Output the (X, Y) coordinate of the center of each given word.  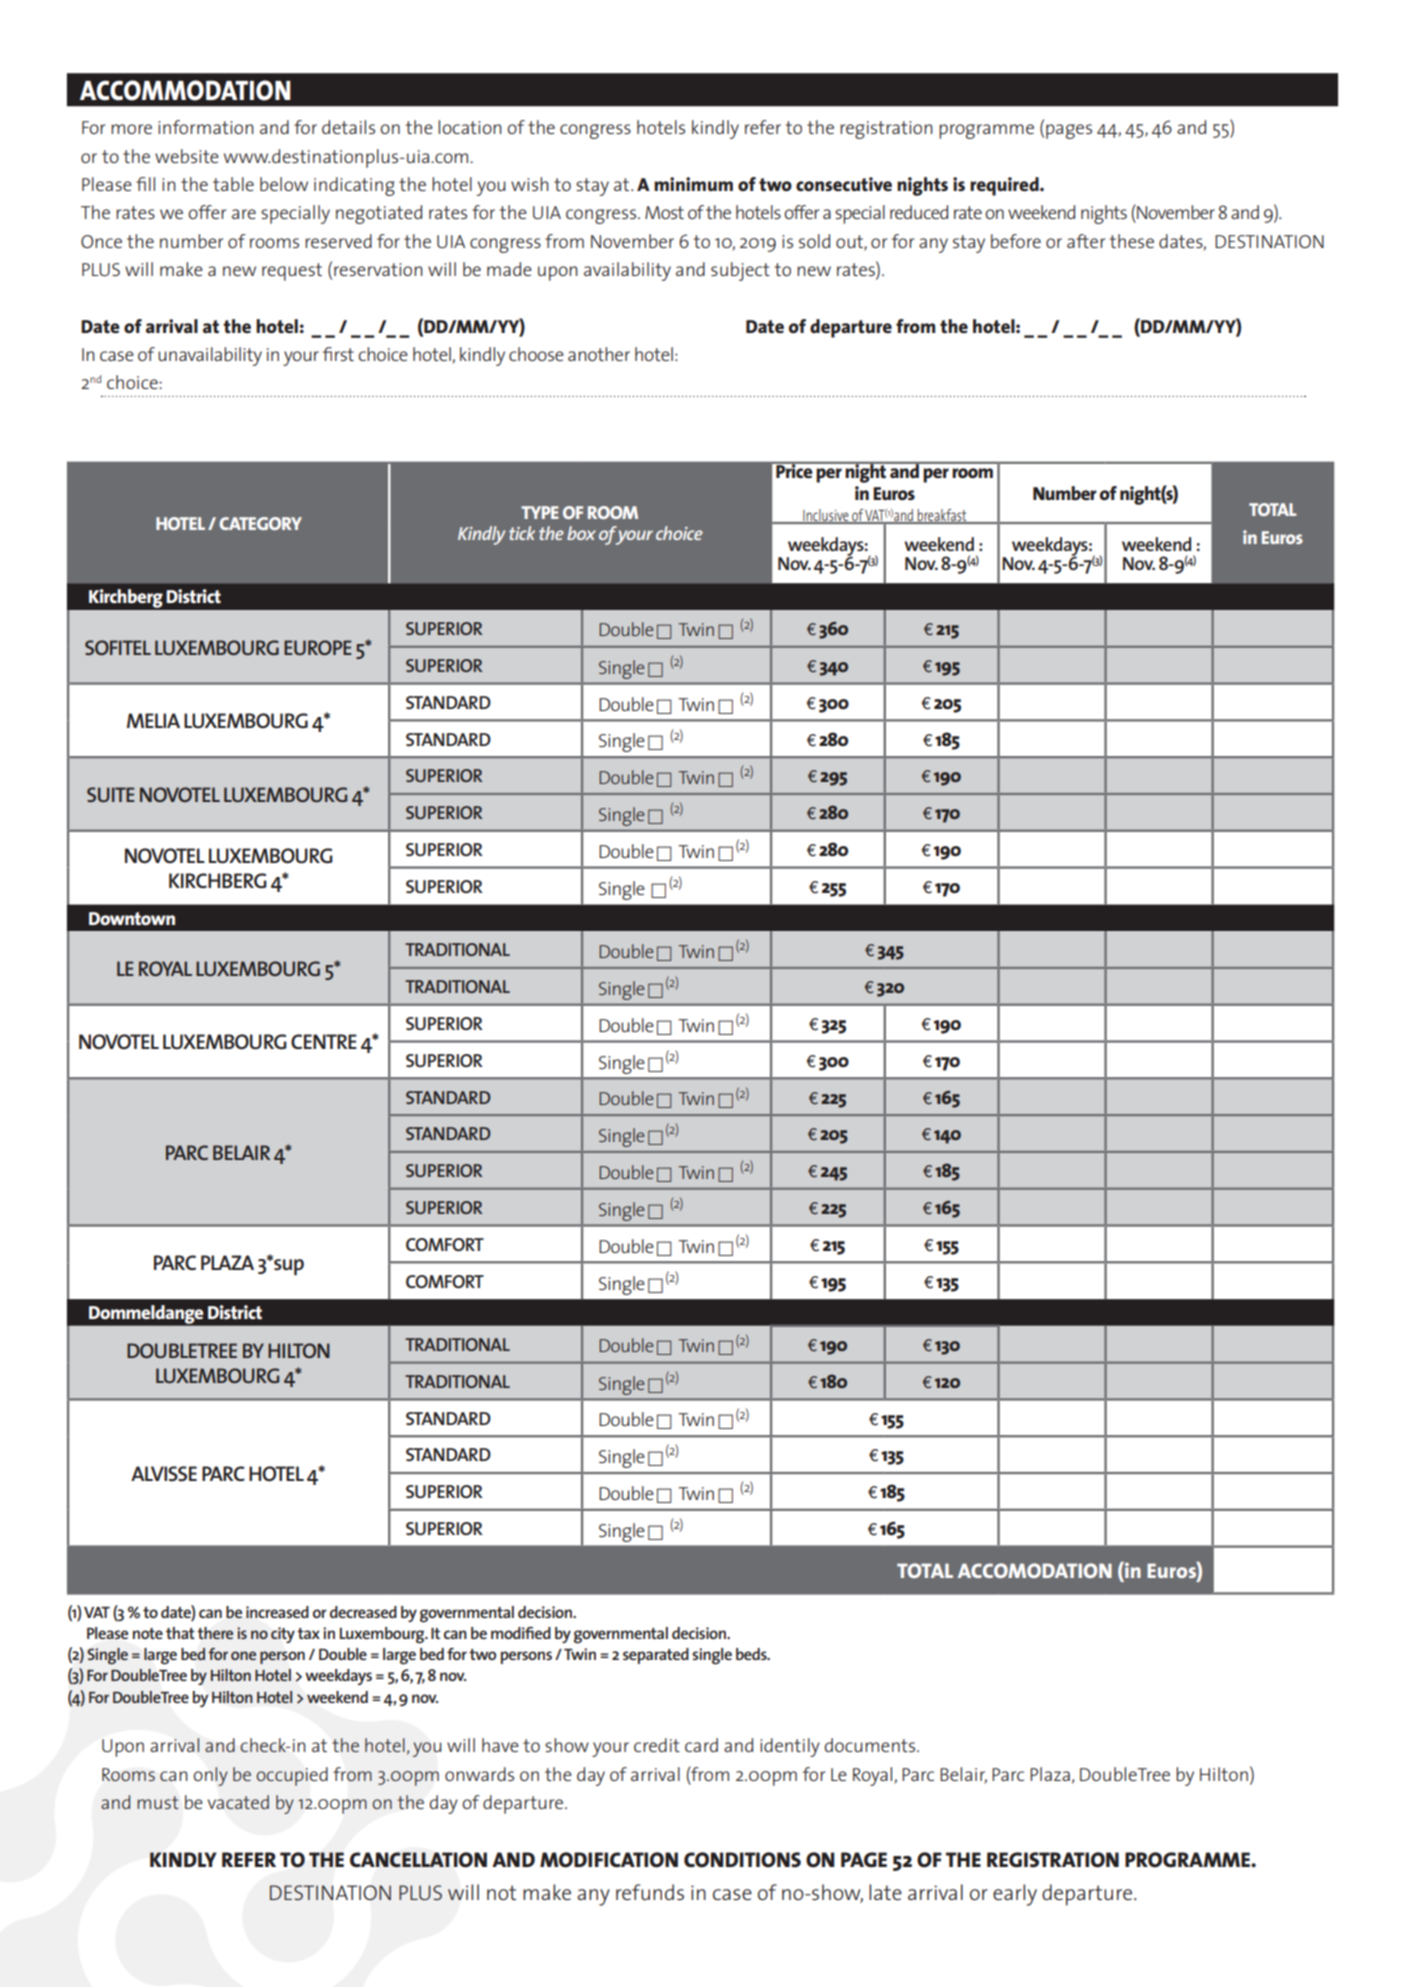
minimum (693, 184)
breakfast (942, 516)
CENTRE (324, 1041)
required (1005, 186)
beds (752, 1654)
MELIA (153, 720)
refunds (650, 1892)
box (581, 533)
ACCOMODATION (1035, 1570)
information (206, 127)
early (1015, 1895)
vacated (238, 1802)
